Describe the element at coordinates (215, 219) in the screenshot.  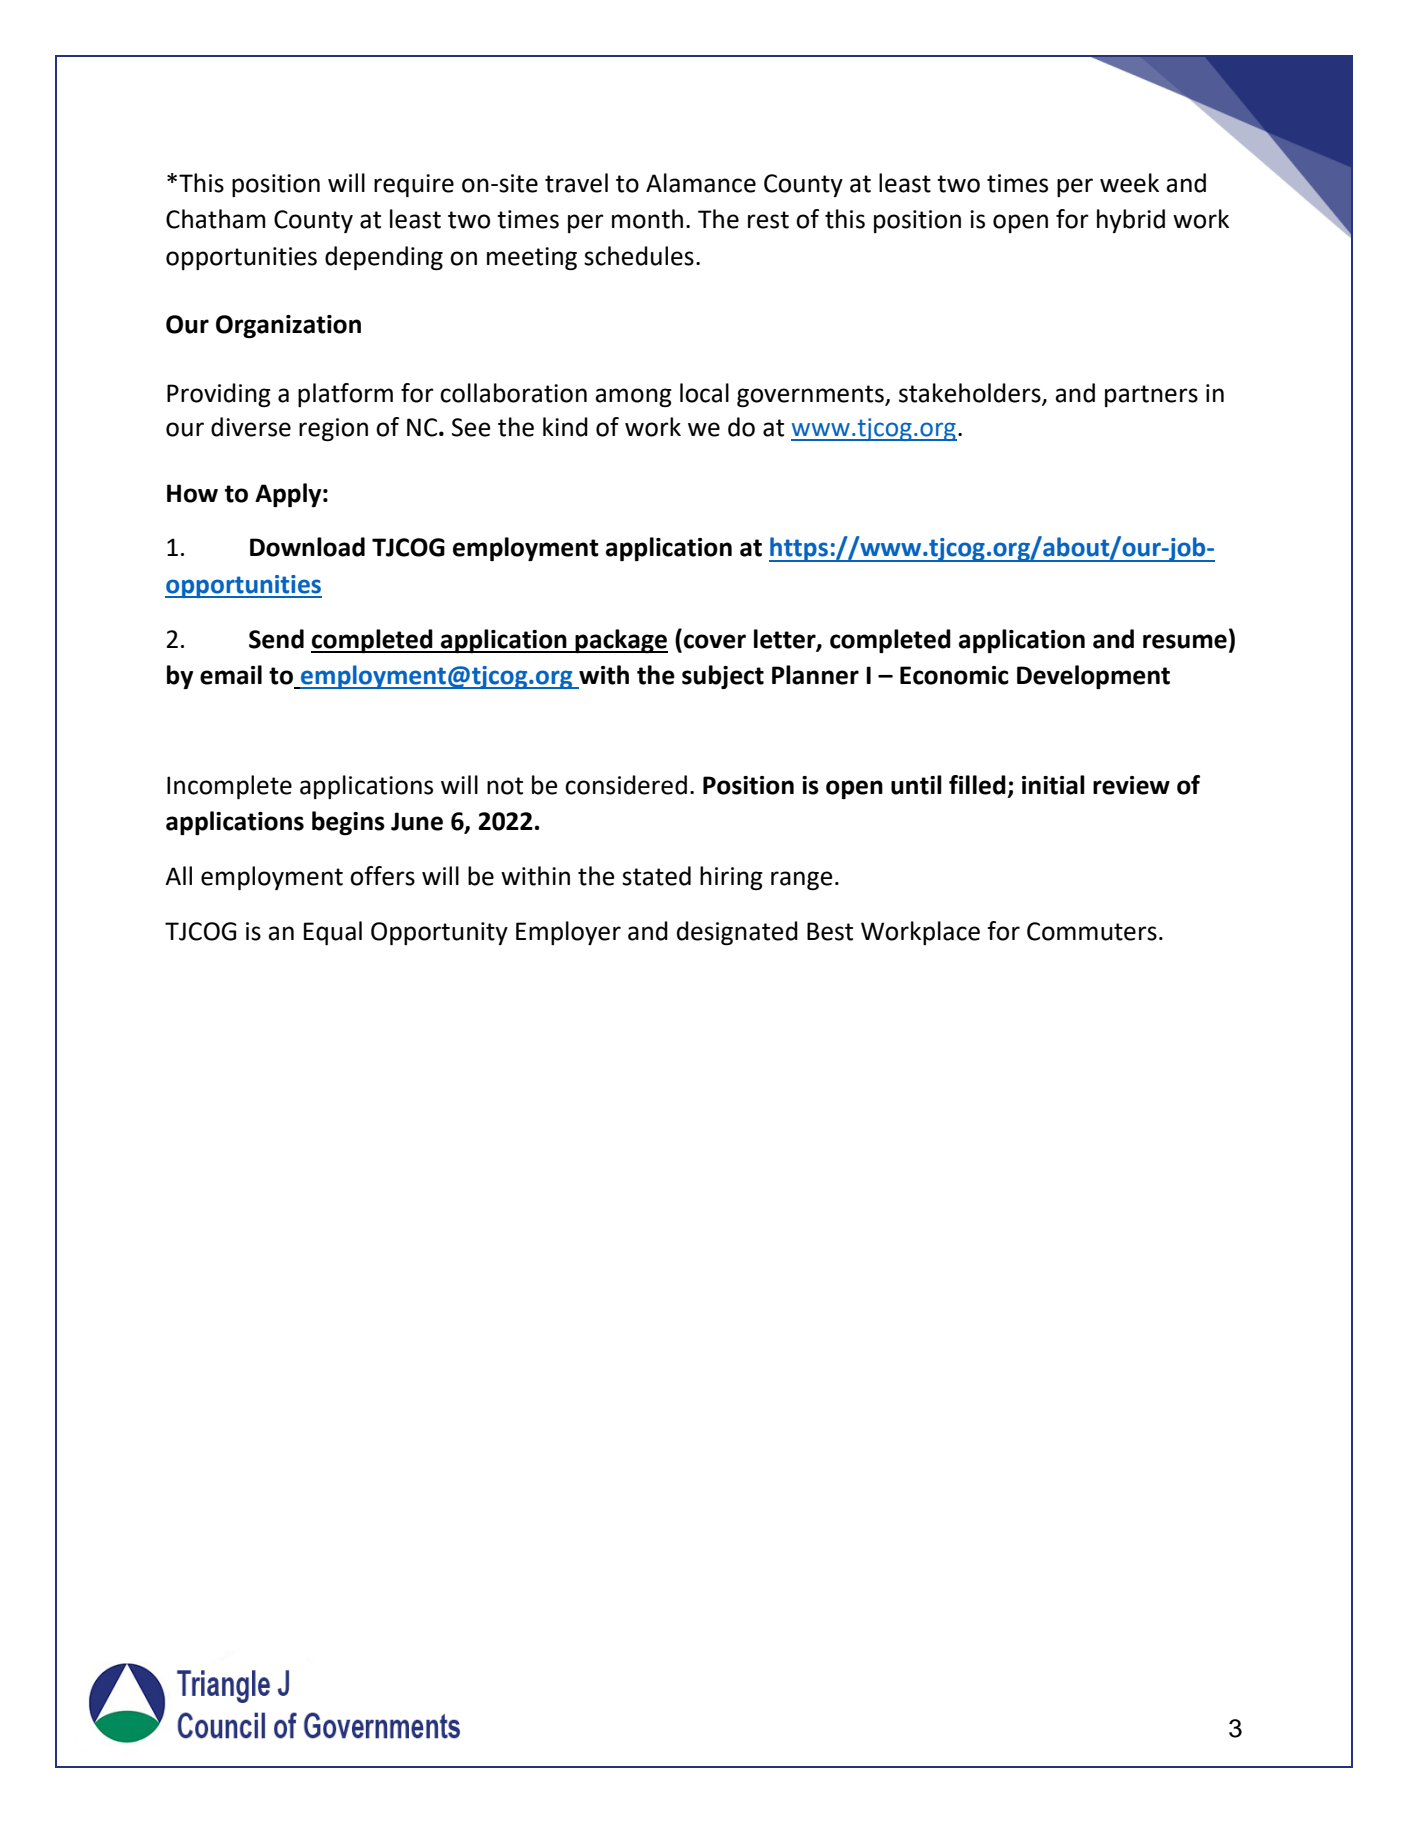
I see `Chatham` at that location.
